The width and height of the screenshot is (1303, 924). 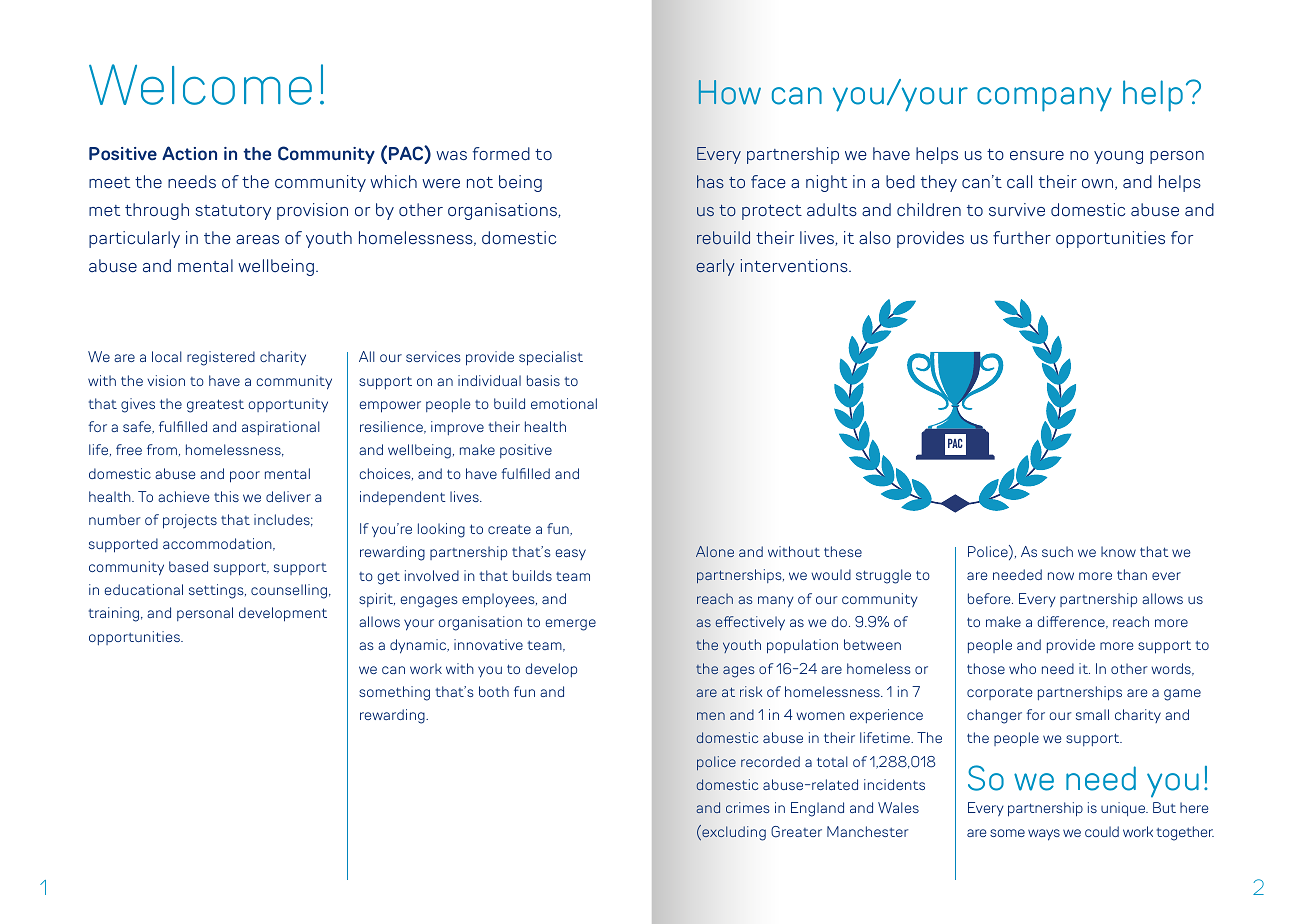 What do you see at coordinates (730, 92) in the screenshot?
I see `How` at bounding box center [730, 92].
